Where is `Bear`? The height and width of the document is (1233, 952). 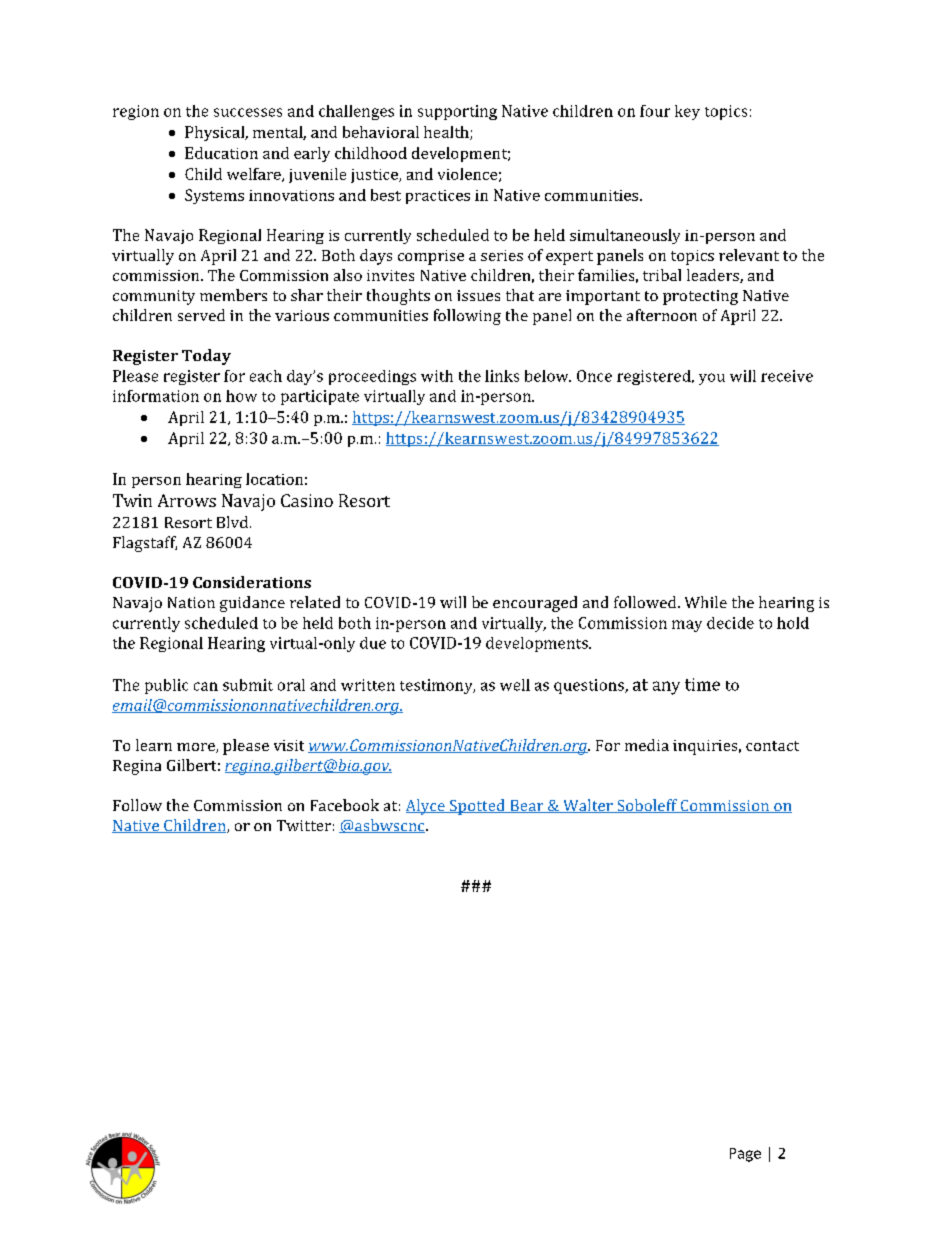 Bear is located at coordinates (527, 806).
